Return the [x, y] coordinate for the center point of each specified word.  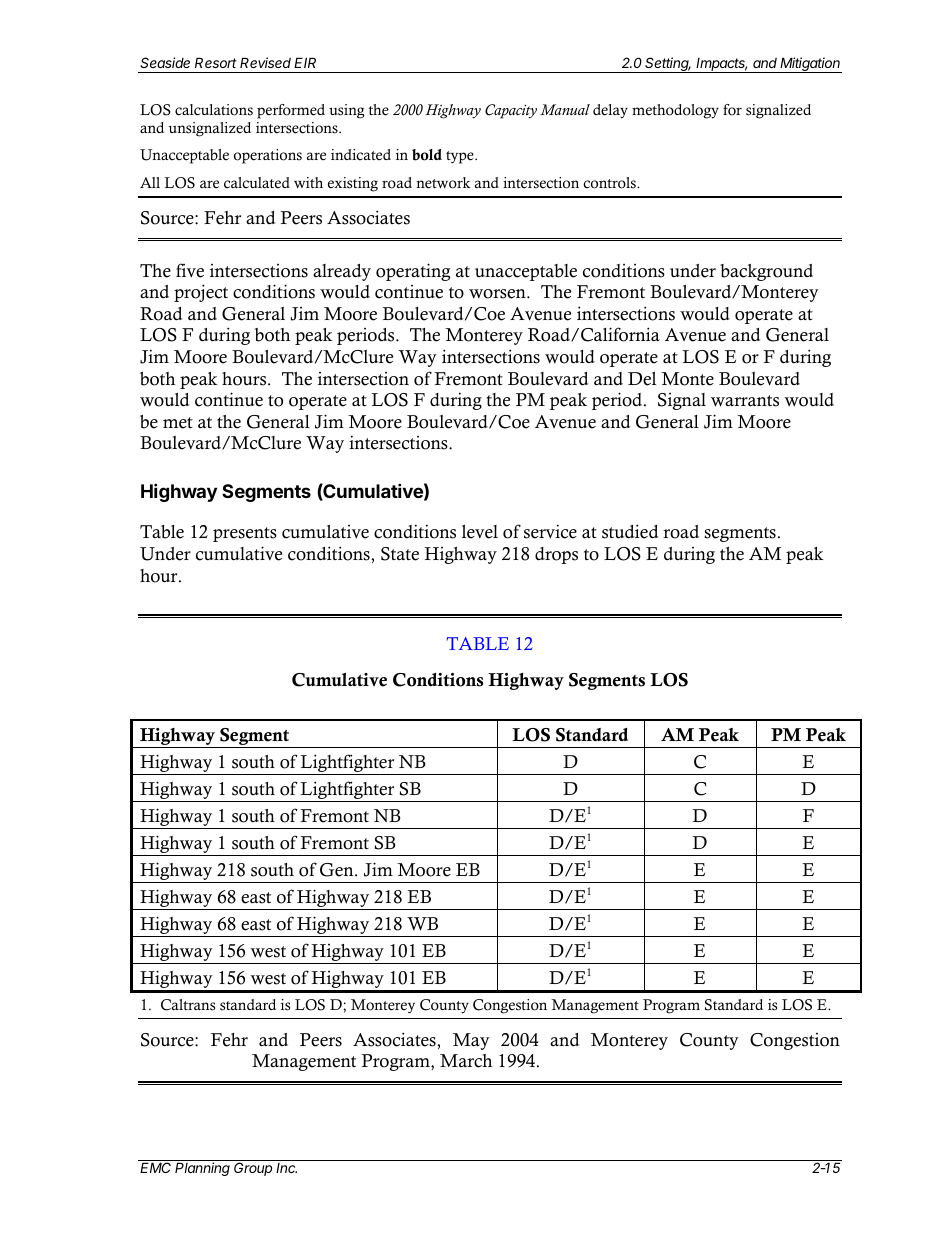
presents [245, 534]
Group [253, 1169]
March [466, 1061]
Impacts [721, 65]
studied [630, 531]
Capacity [511, 111]
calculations [214, 110]
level [480, 532]
